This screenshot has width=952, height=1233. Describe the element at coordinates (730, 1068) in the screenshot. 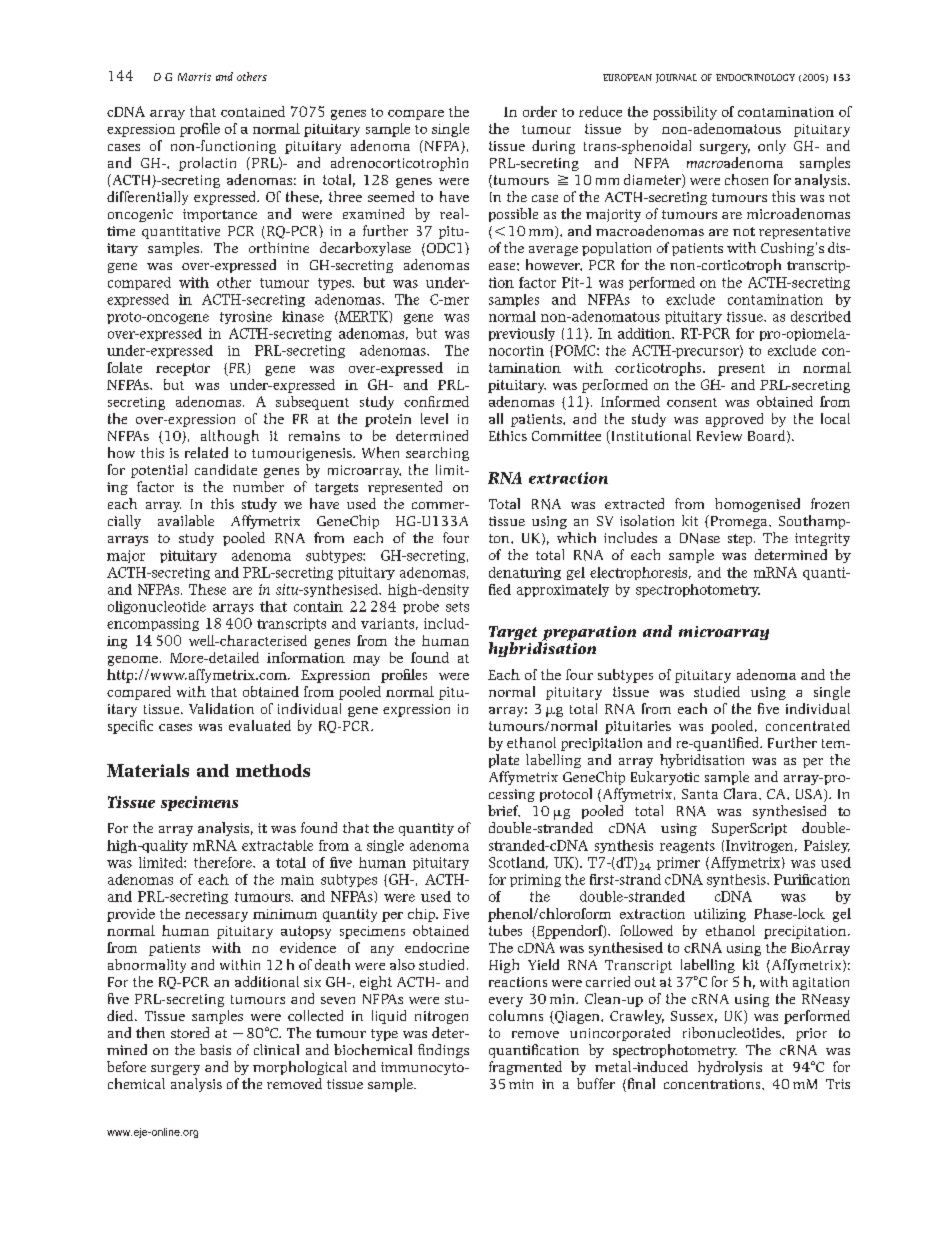

I see `hydrolysis` at that location.
